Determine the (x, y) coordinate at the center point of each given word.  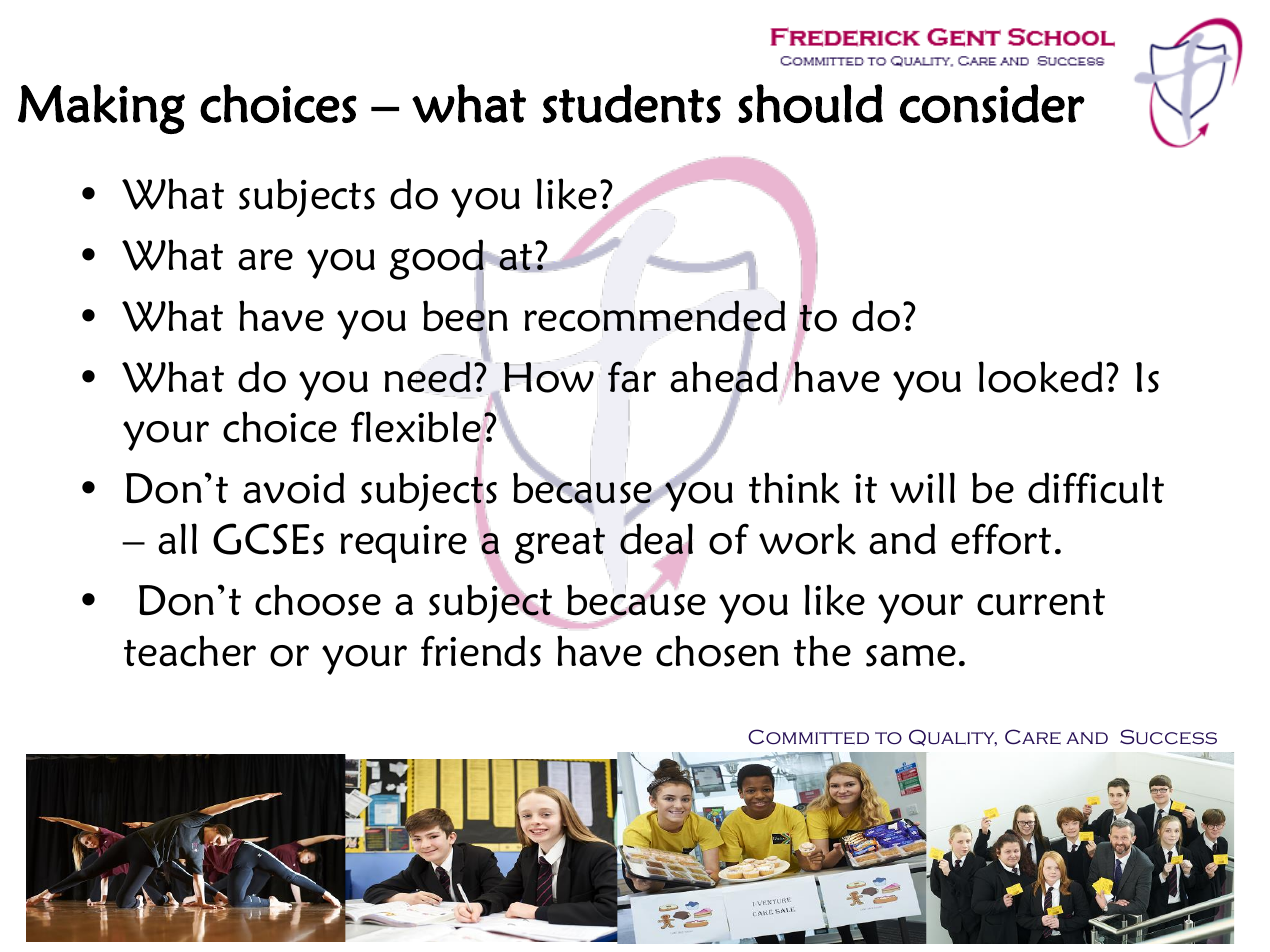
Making (101, 109)
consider (992, 103)
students (632, 103)
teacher (190, 651)
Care (1033, 737)
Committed (808, 737)
